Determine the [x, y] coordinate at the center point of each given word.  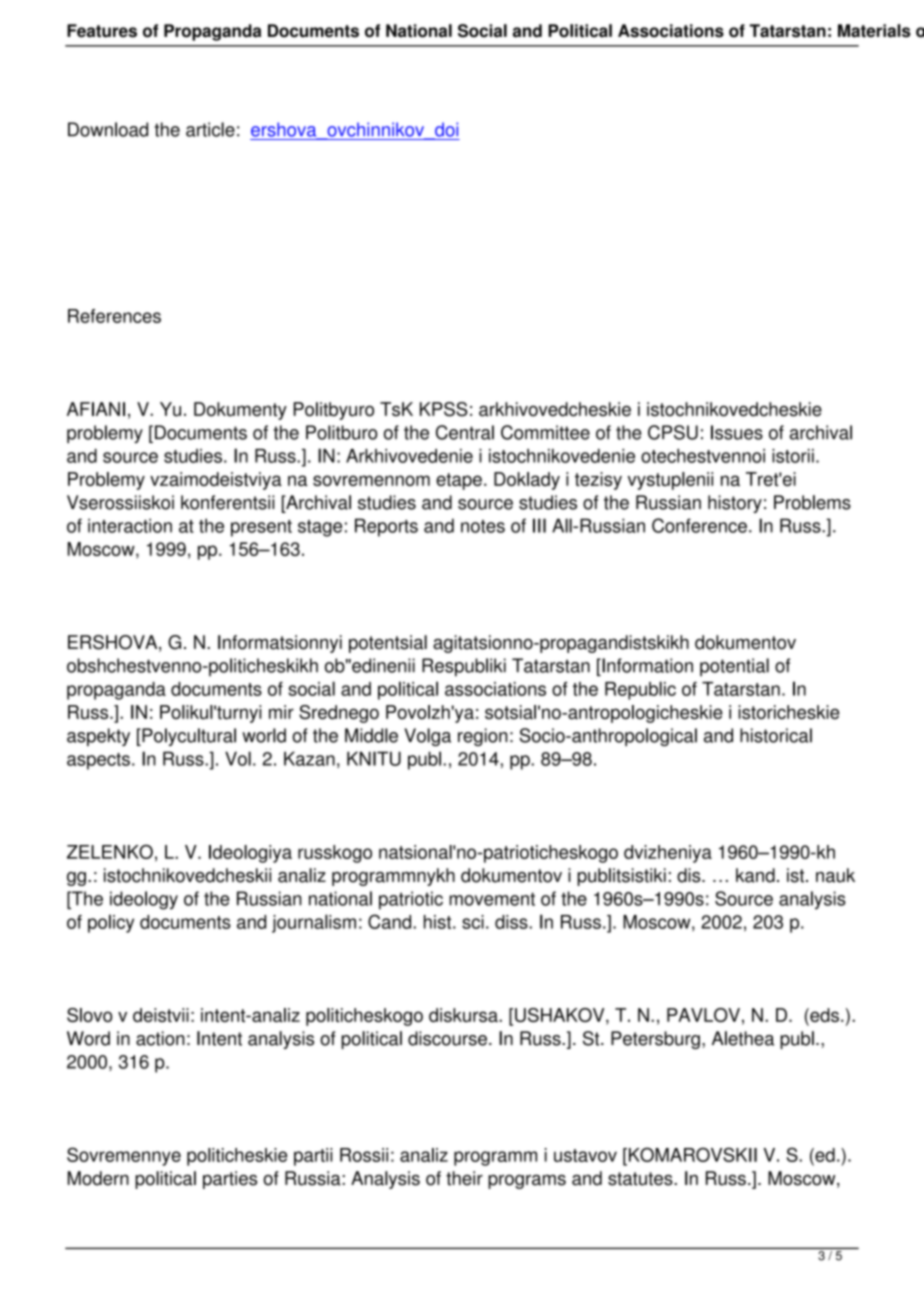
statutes [641, 1179]
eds [823, 1016]
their [464, 1178]
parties [230, 1180]
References [114, 316]
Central [465, 432]
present [261, 528]
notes [483, 526]
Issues [737, 432]
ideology [144, 900]
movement [492, 899]
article [210, 129]
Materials [874, 31]
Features [102, 31]
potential [734, 667]
